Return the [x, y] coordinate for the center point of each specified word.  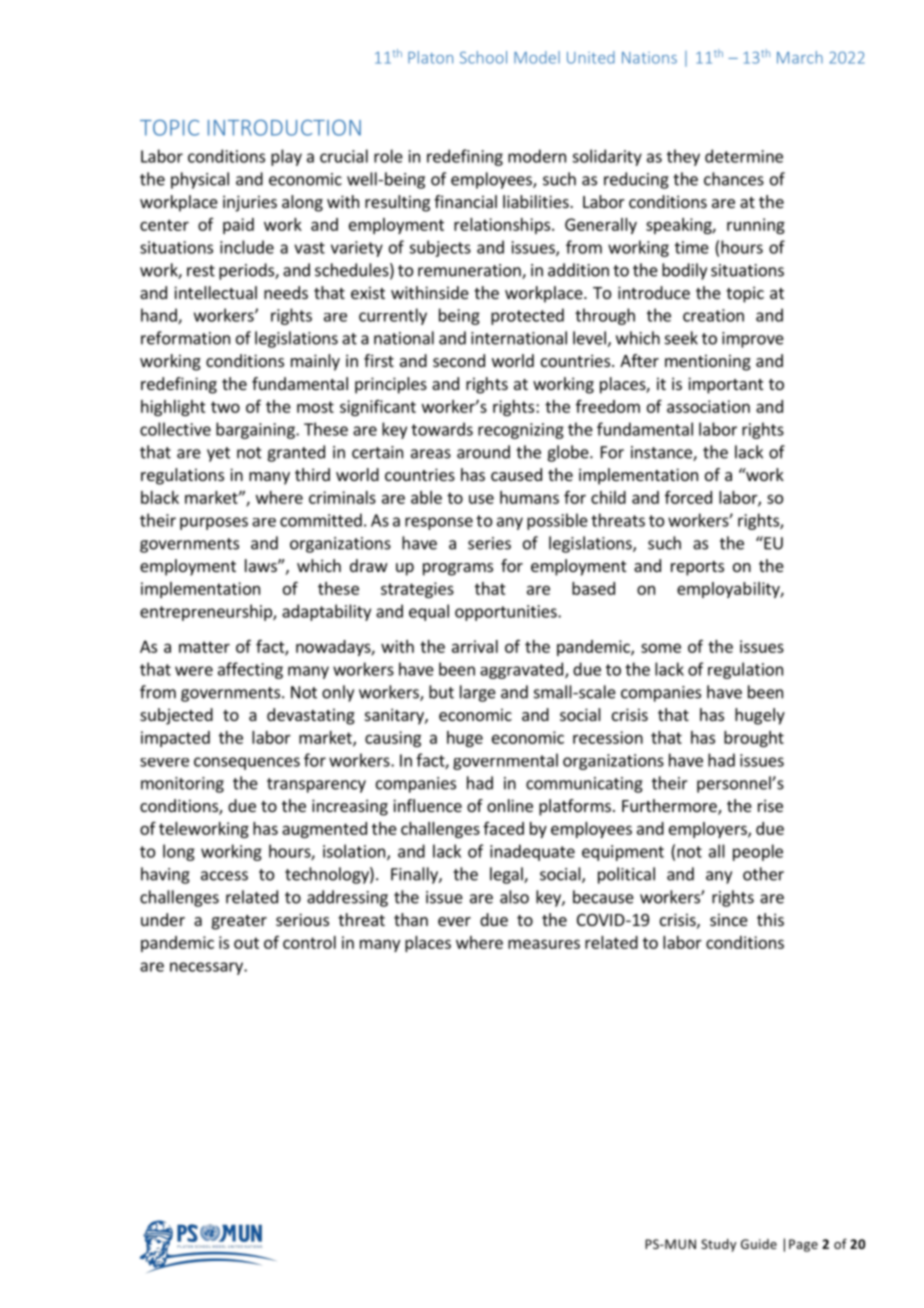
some [661, 648]
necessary [207, 968]
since [729, 919]
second [459, 360]
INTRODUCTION [284, 127]
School [483, 57]
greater [239, 922]
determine [744, 156]
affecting [250, 670]
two [225, 407]
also [514, 897]
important [725, 385]
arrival [475, 646]
